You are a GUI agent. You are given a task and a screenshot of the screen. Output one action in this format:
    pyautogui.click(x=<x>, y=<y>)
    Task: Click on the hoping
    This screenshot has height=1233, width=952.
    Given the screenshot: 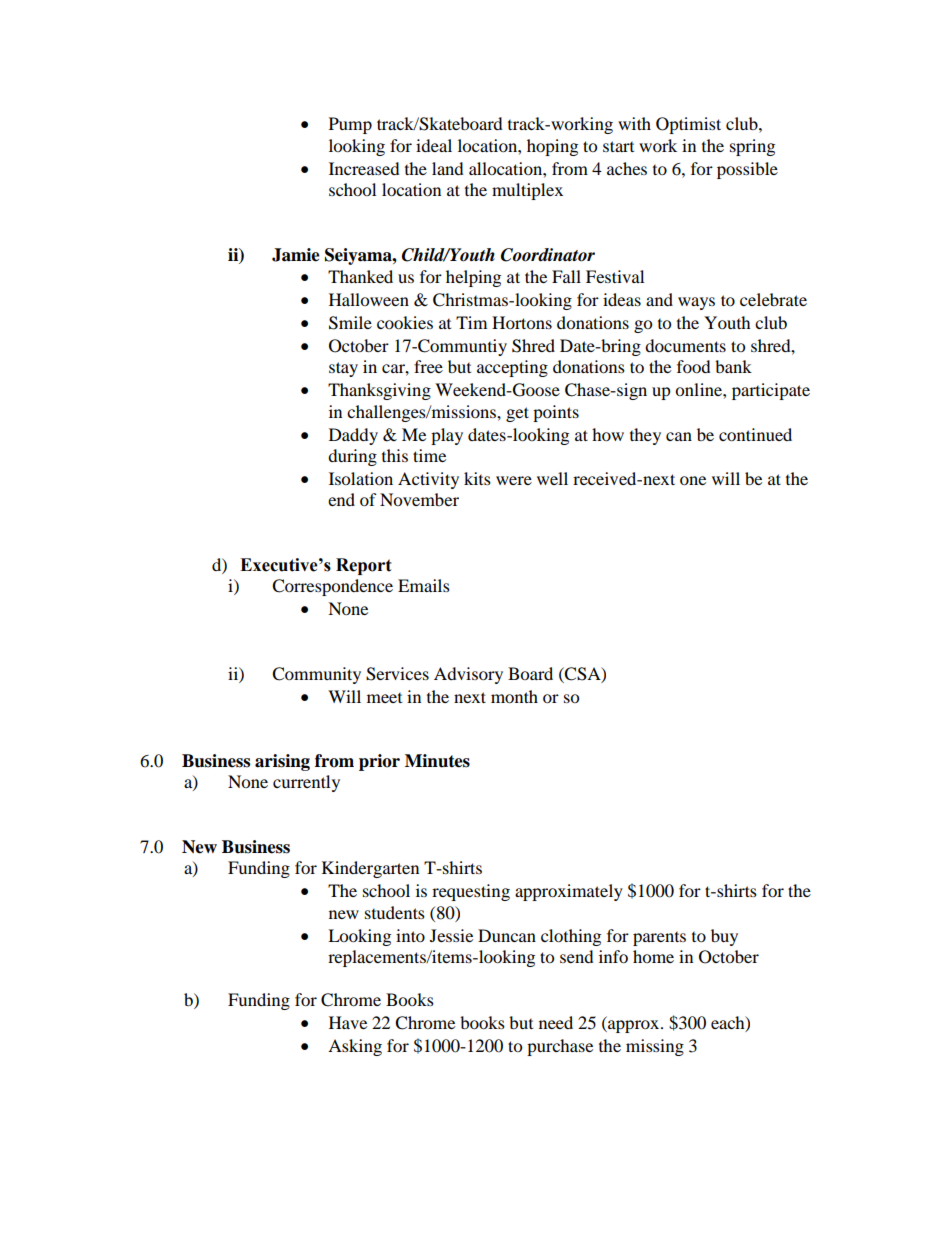 What is the action you would take?
    pyautogui.click(x=552, y=147)
